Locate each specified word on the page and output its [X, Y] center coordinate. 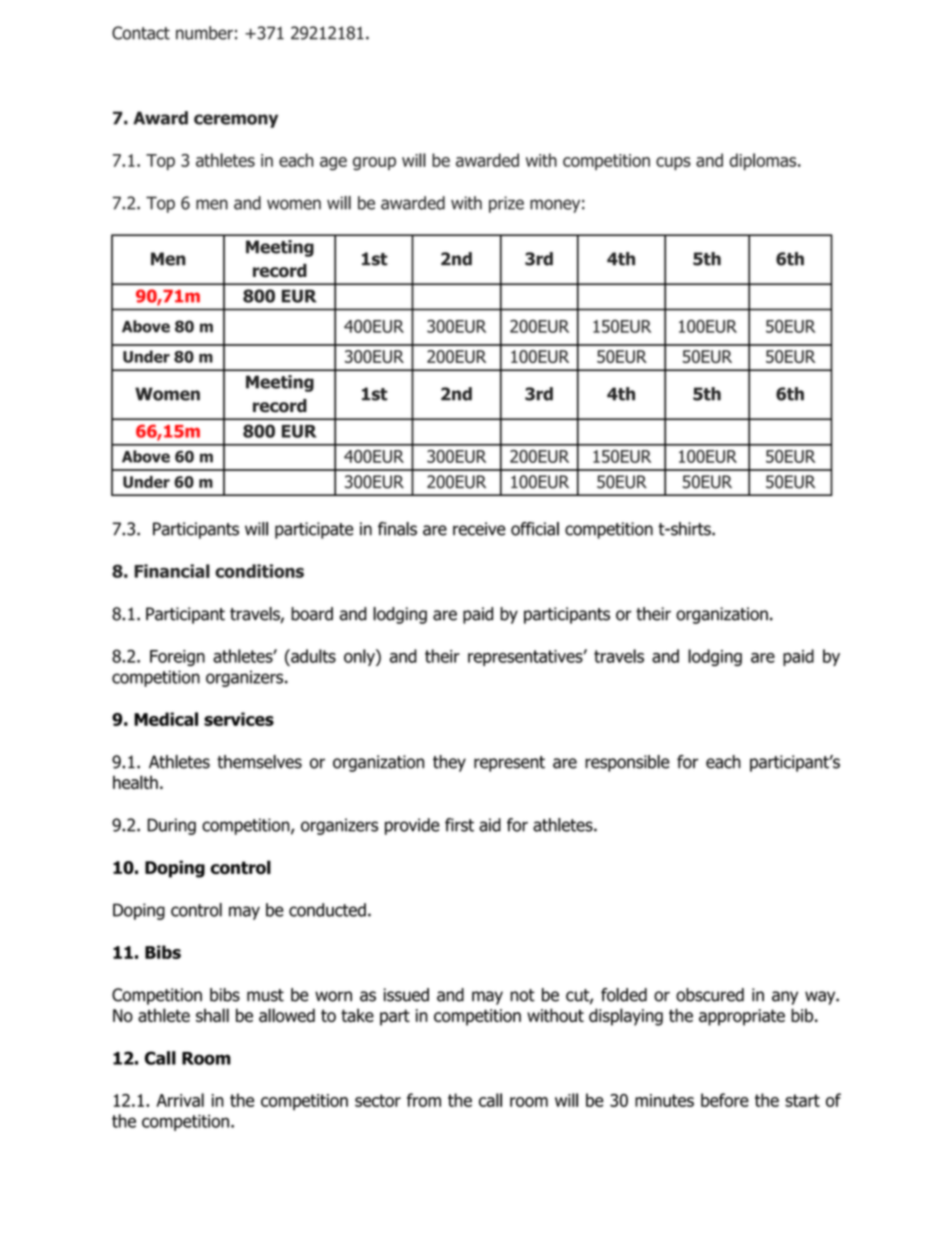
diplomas [764, 161]
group [374, 164]
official [535, 529]
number [204, 33]
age [333, 164]
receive [479, 529]
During [171, 826]
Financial [172, 571]
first [459, 825]
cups [673, 163]
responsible [627, 763]
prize [506, 204]
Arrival [180, 1100]
